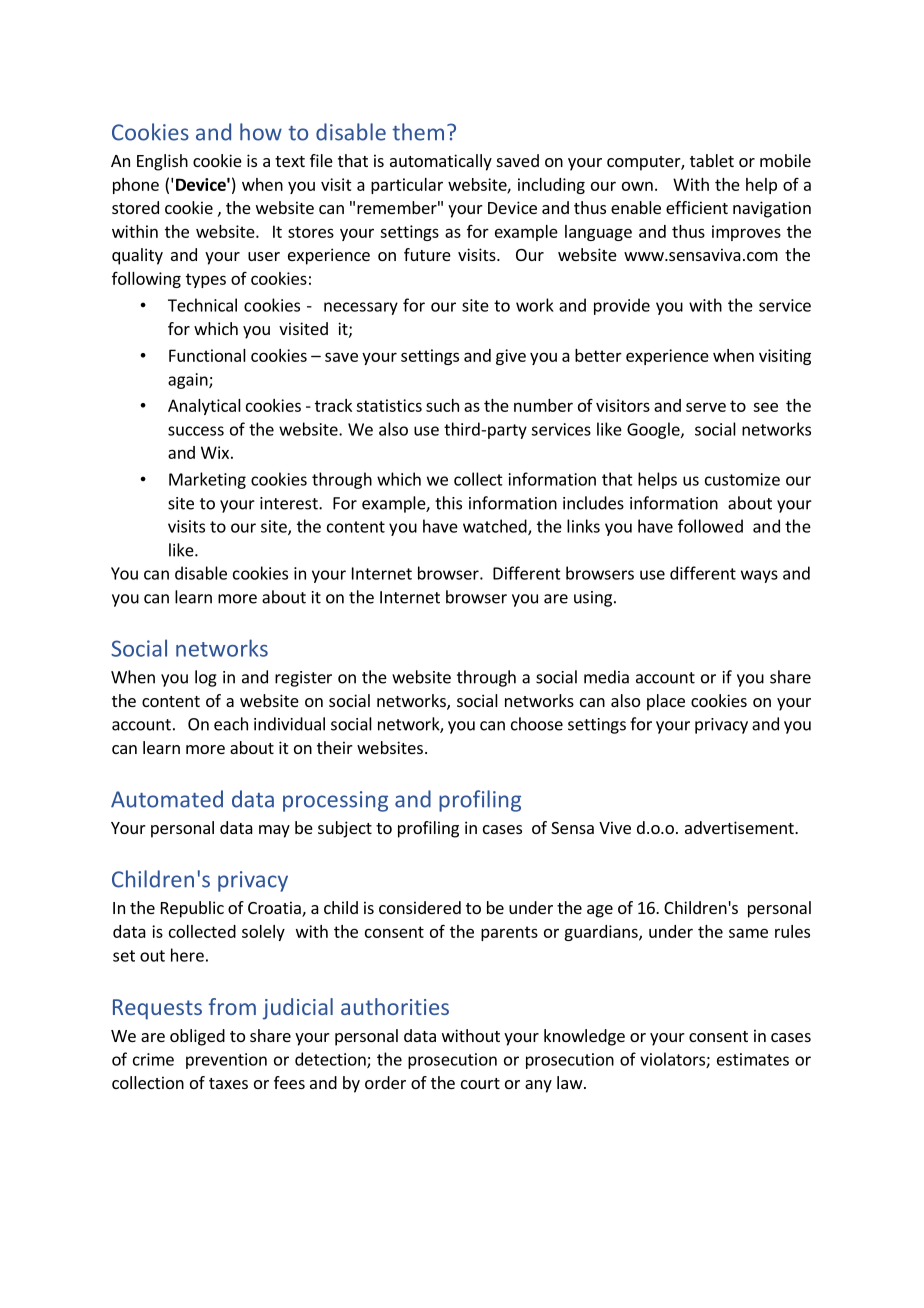 The image size is (924, 1308). What do you see at coordinates (441, 162) in the screenshot?
I see `automatically` at bounding box center [441, 162].
